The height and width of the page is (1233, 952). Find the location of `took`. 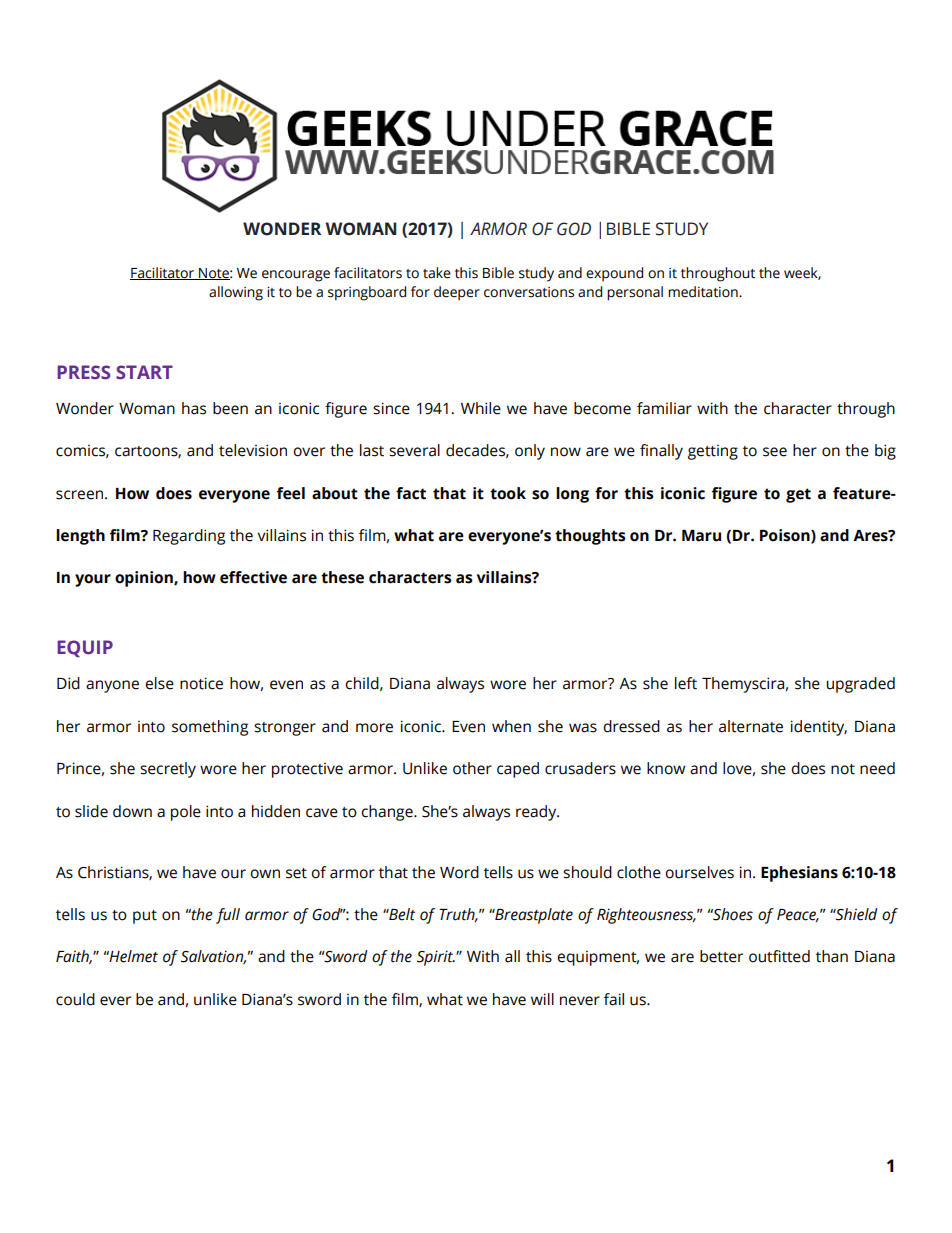

took is located at coordinates (508, 493).
